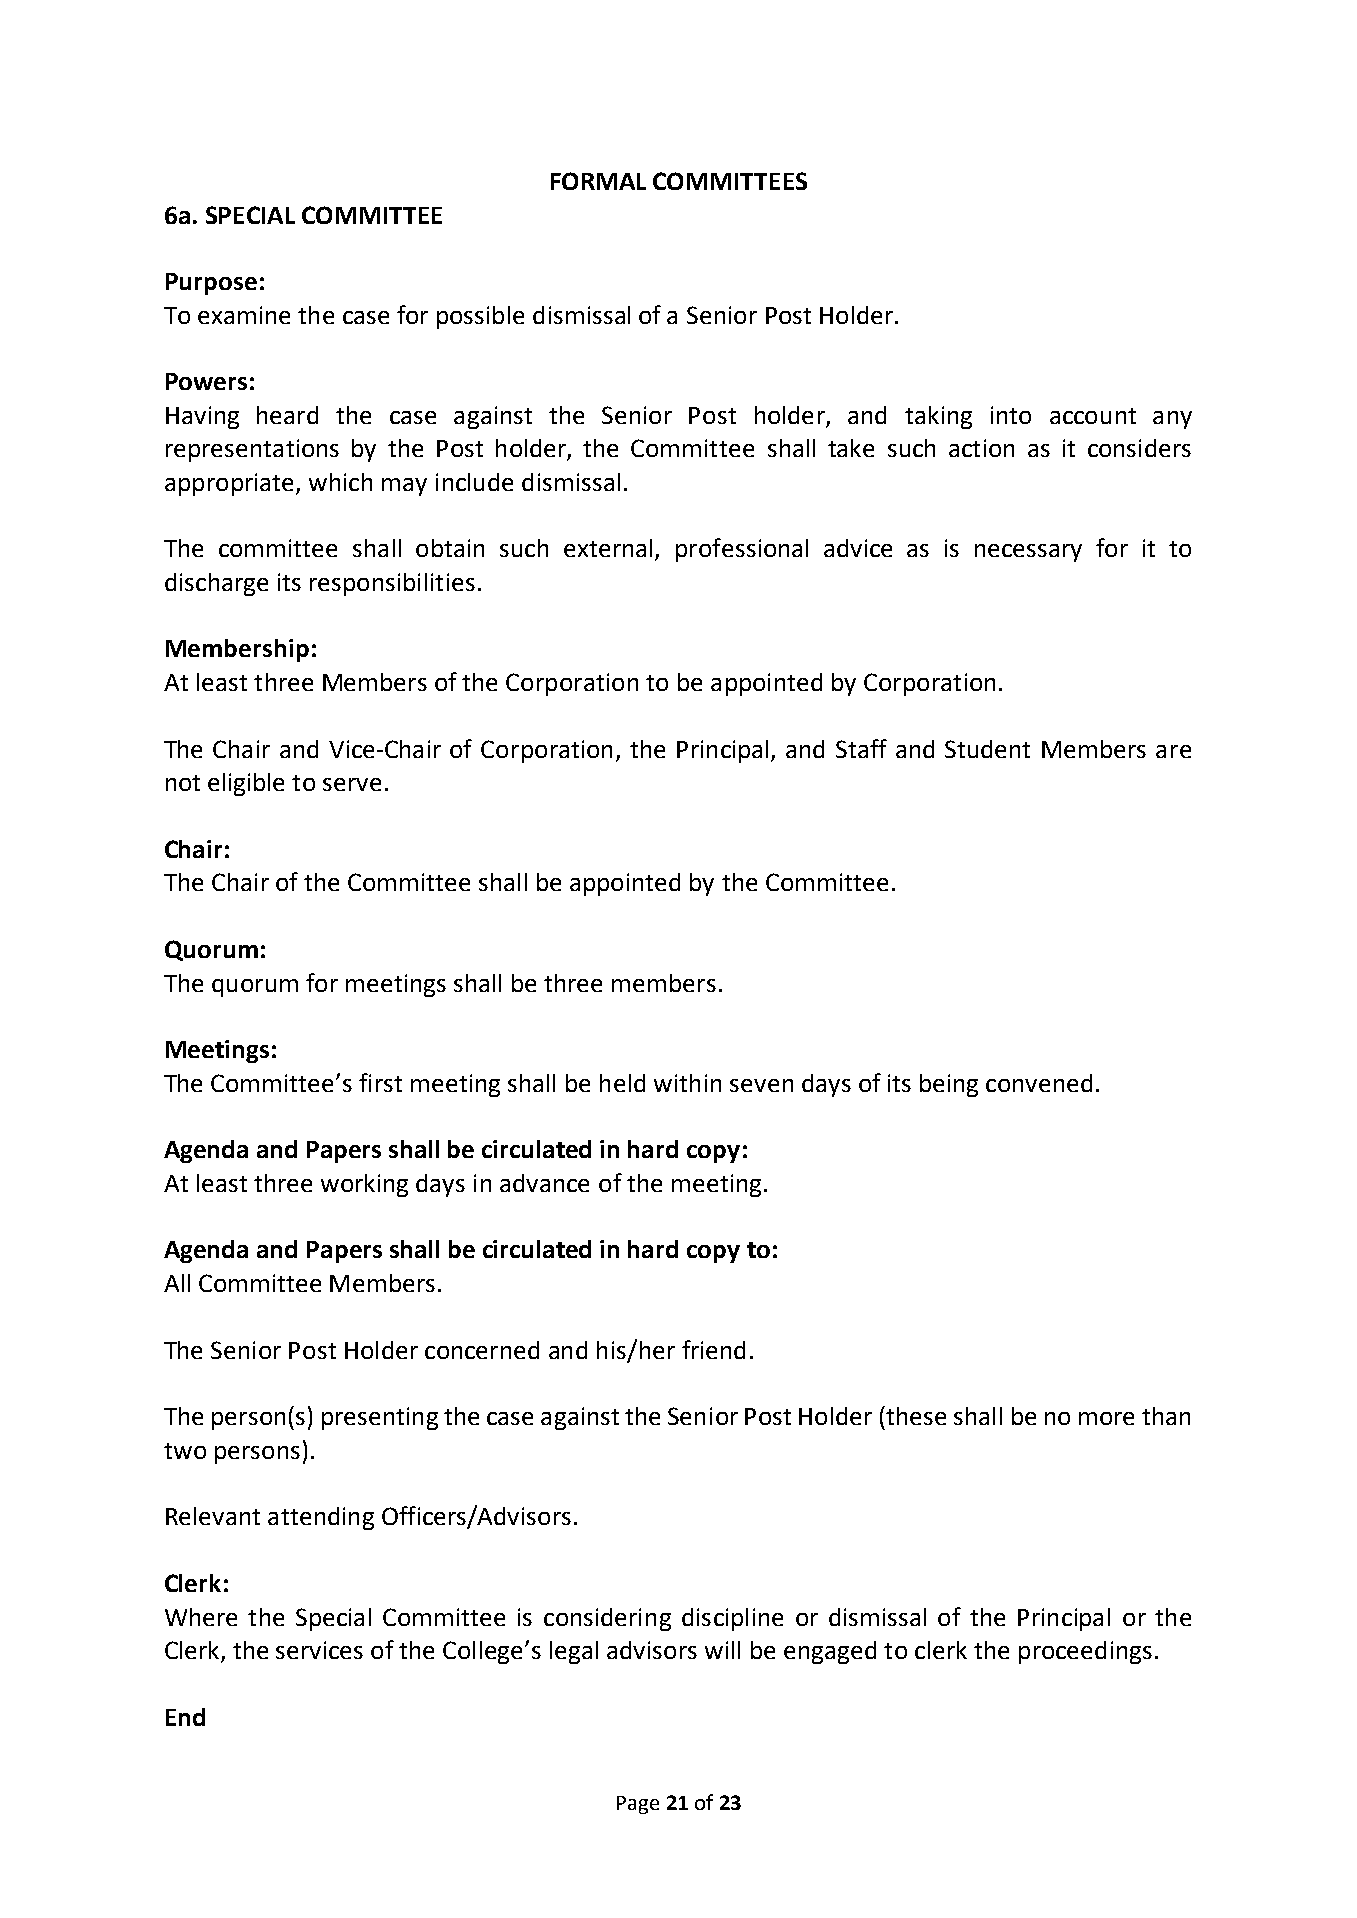 Image resolution: width=1357 pixels, height=1918 pixels. Describe the element at coordinates (380, 1418) in the screenshot. I see `presenting` at that location.
